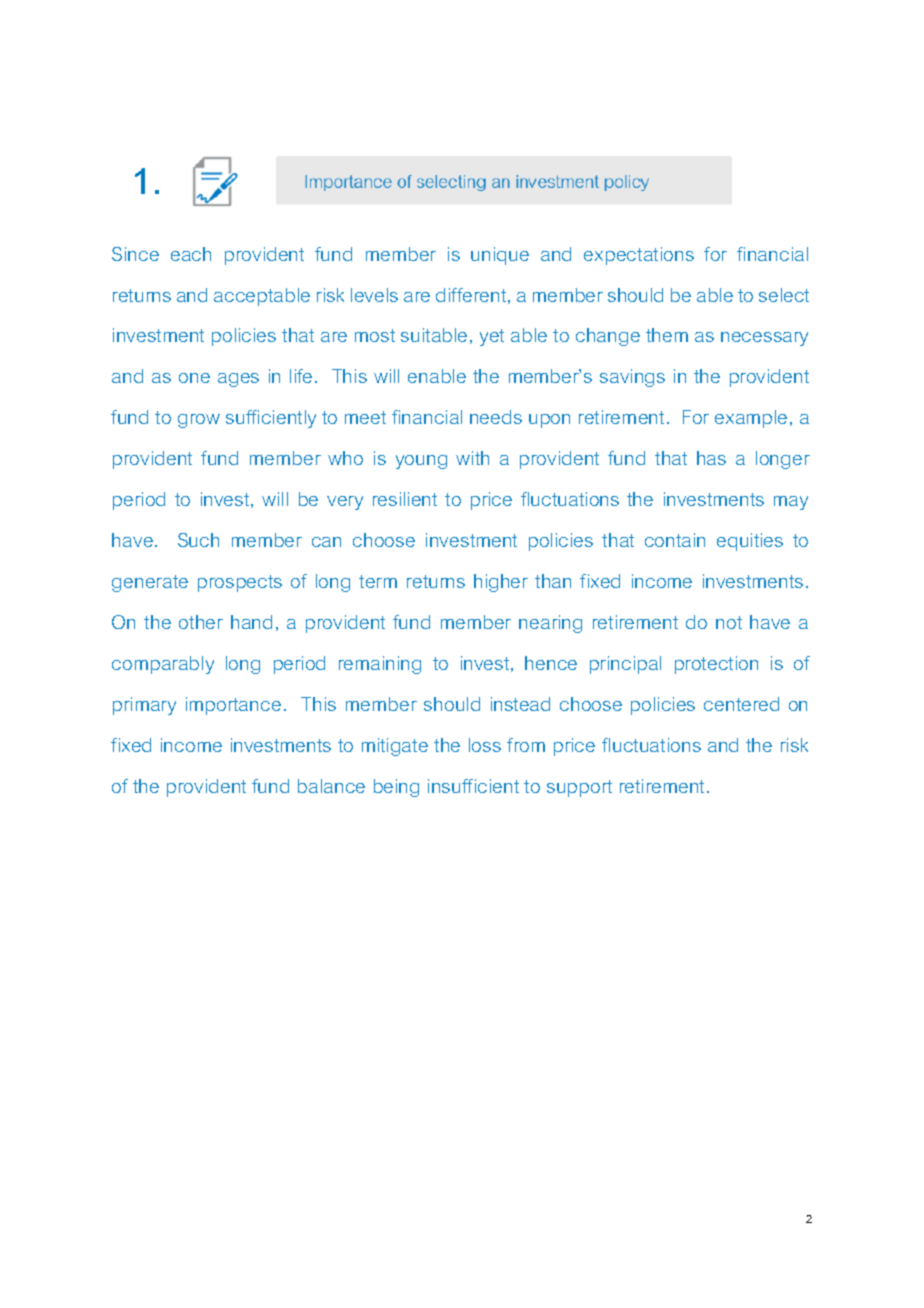 The width and height of the screenshot is (924, 1308). Describe the element at coordinates (639, 256) in the screenshot. I see `expectations` at that location.
